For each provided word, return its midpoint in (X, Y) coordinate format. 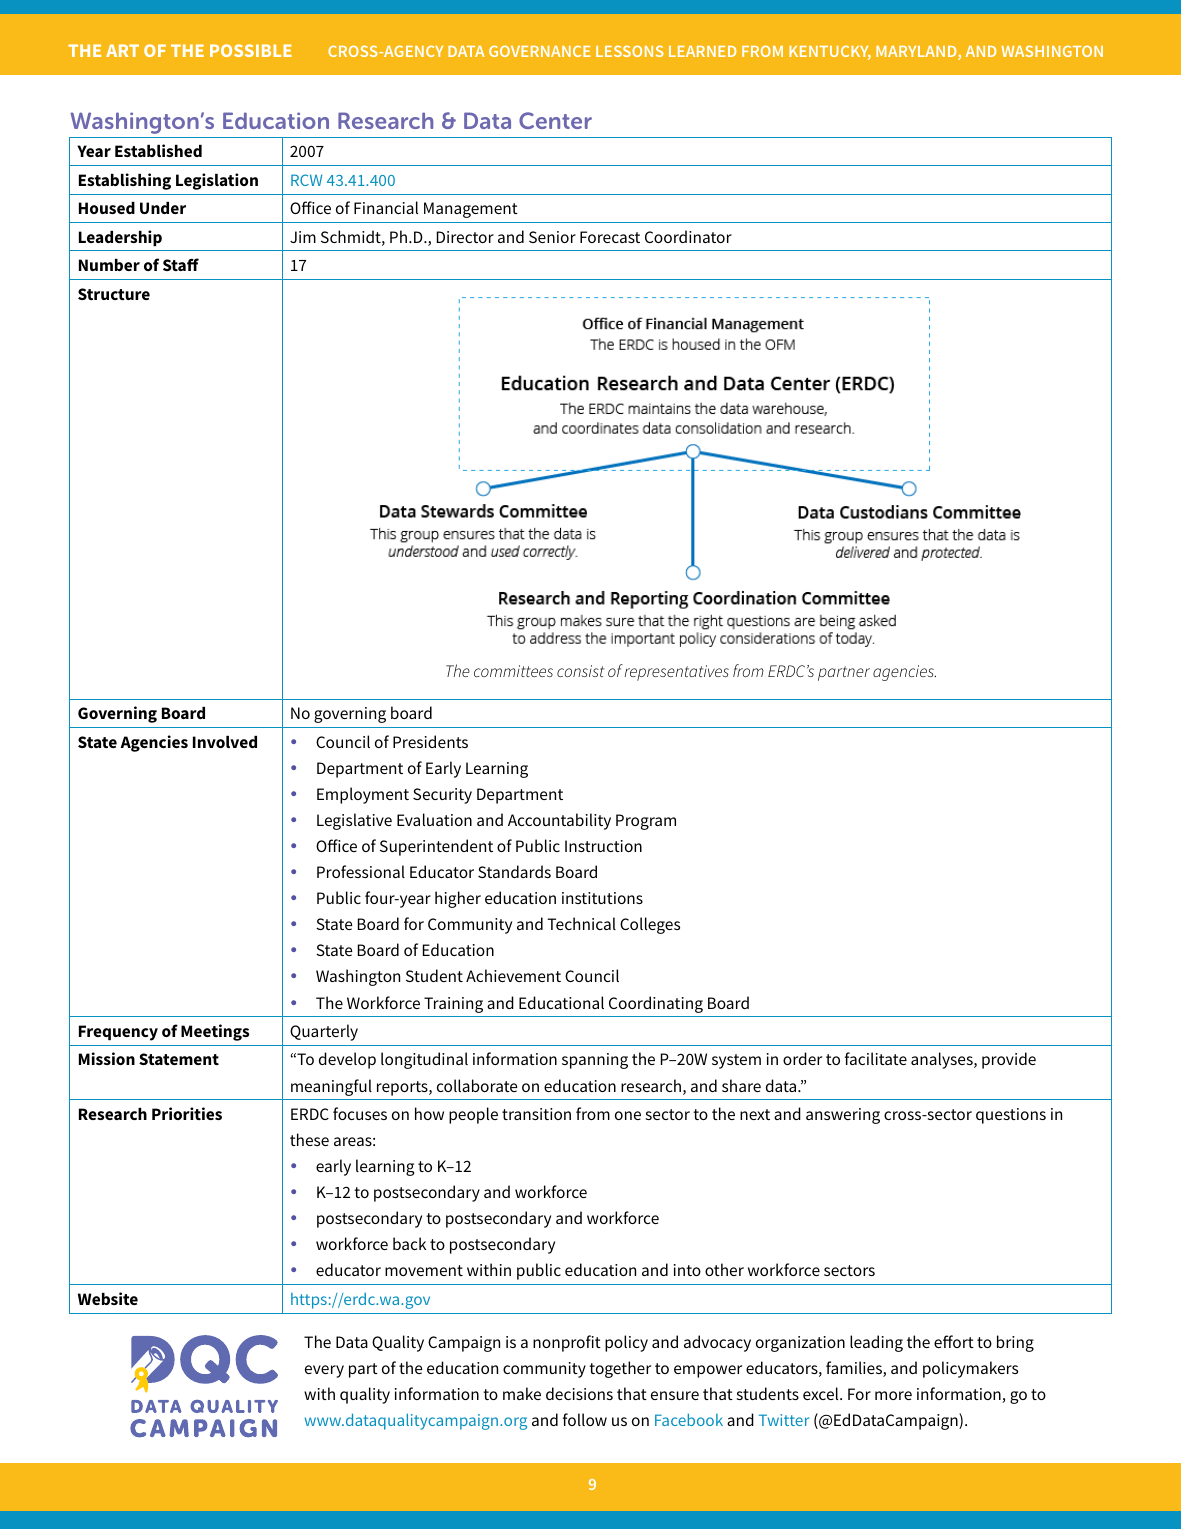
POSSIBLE (251, 50)
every (324, 1371)
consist (580, 671)
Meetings (215, 1032)
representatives (676, 673)
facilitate (876, 1058)
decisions (579, 1393)
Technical (581, 923)
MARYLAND (917, 53)
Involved (225, 742)
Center (555, 120)
